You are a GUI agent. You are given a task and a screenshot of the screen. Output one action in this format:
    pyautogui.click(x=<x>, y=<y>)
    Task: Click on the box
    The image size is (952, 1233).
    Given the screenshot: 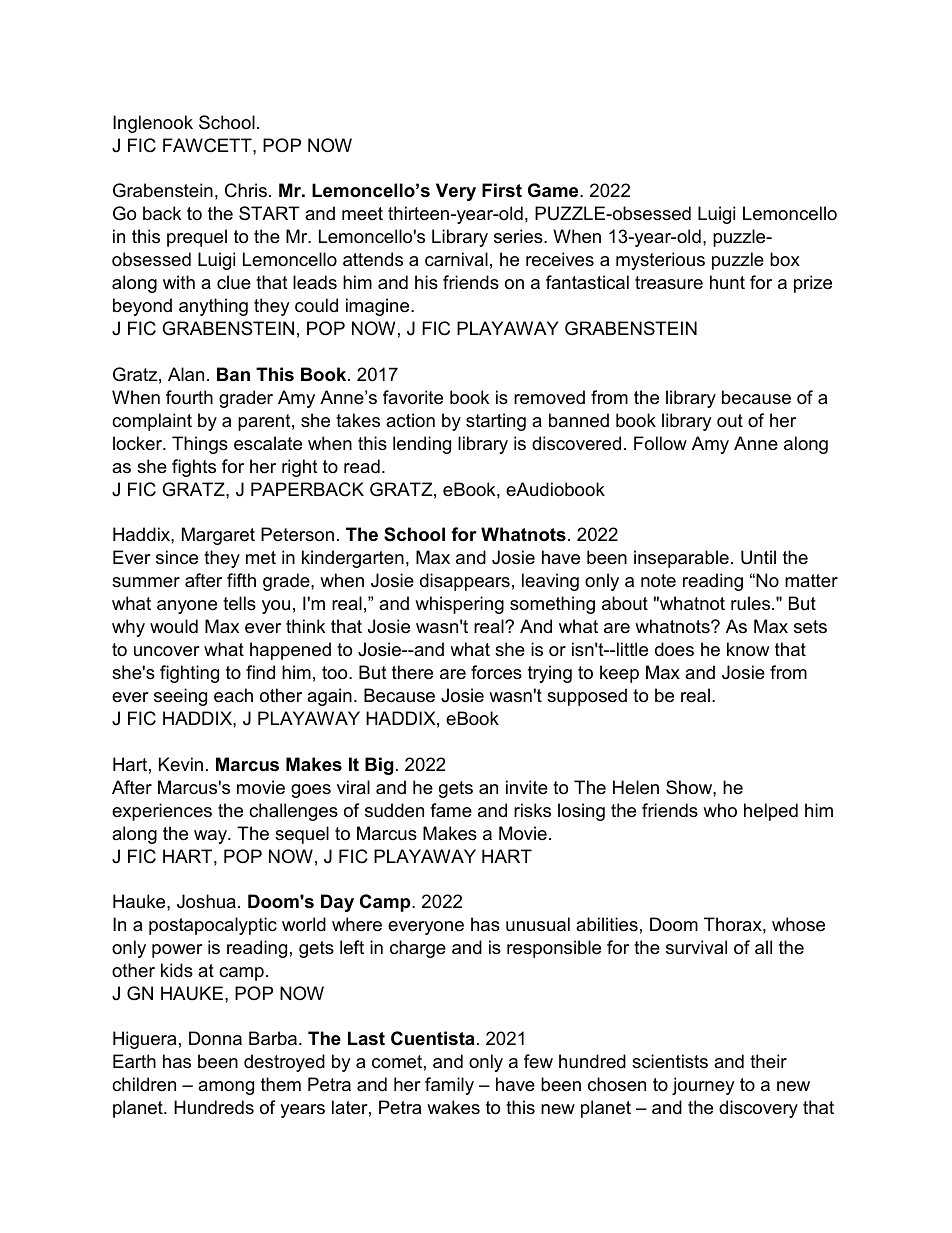 What is the action you would take?
    pyautogui.click(x=785, y=259)
